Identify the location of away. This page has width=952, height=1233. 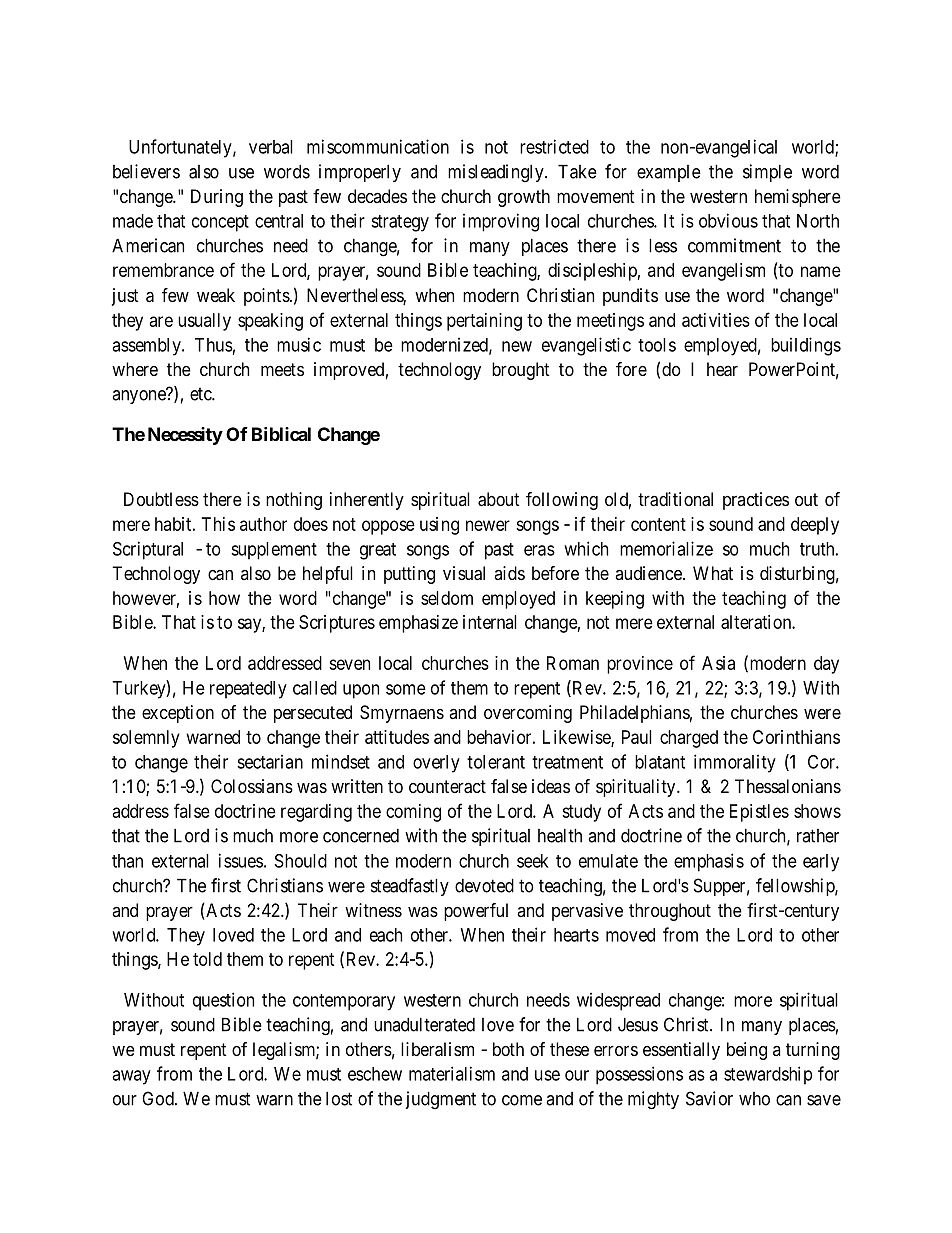
(131, 1077).
